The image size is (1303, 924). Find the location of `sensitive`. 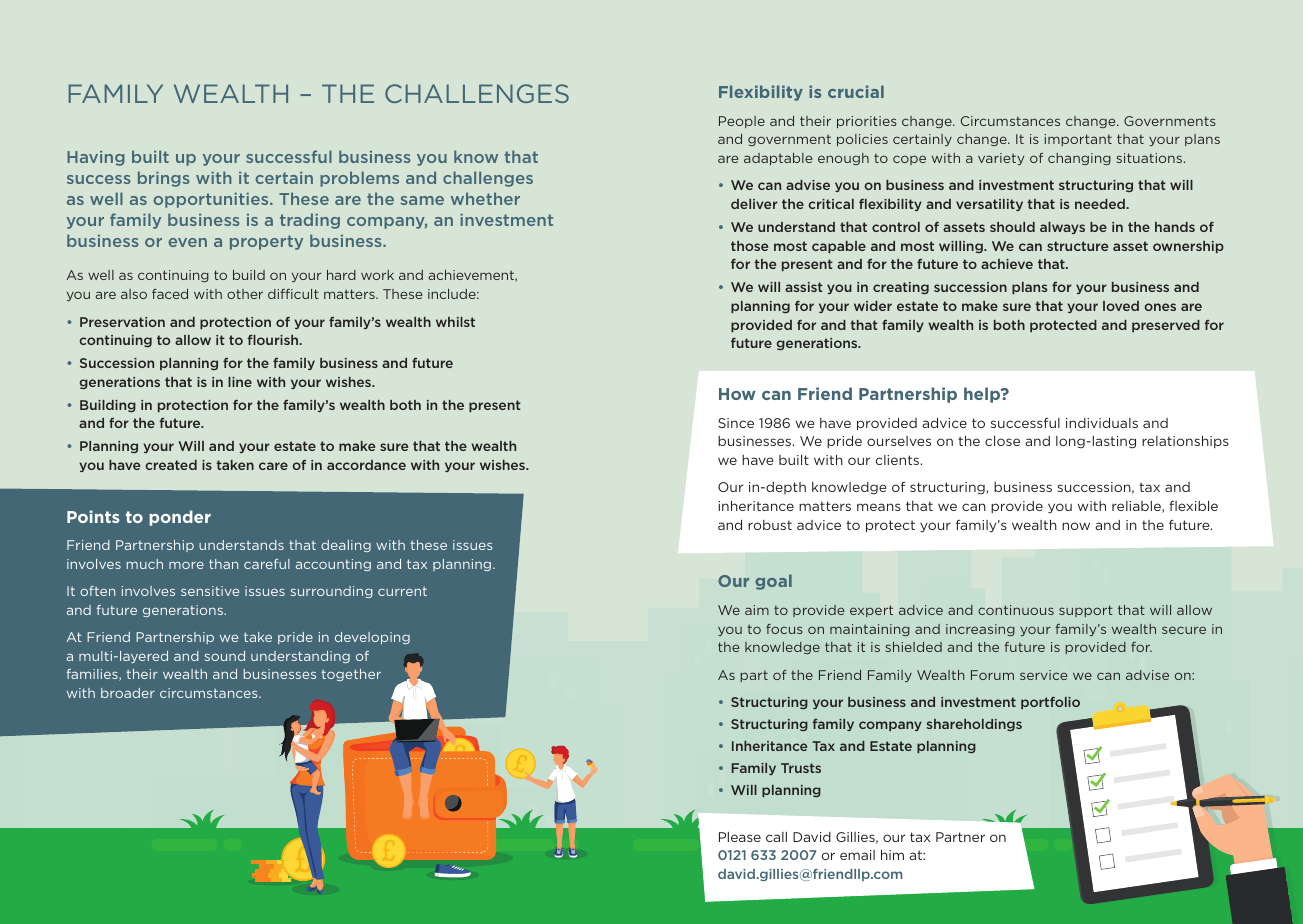

sensitive is located at coordinates (210, 591).
